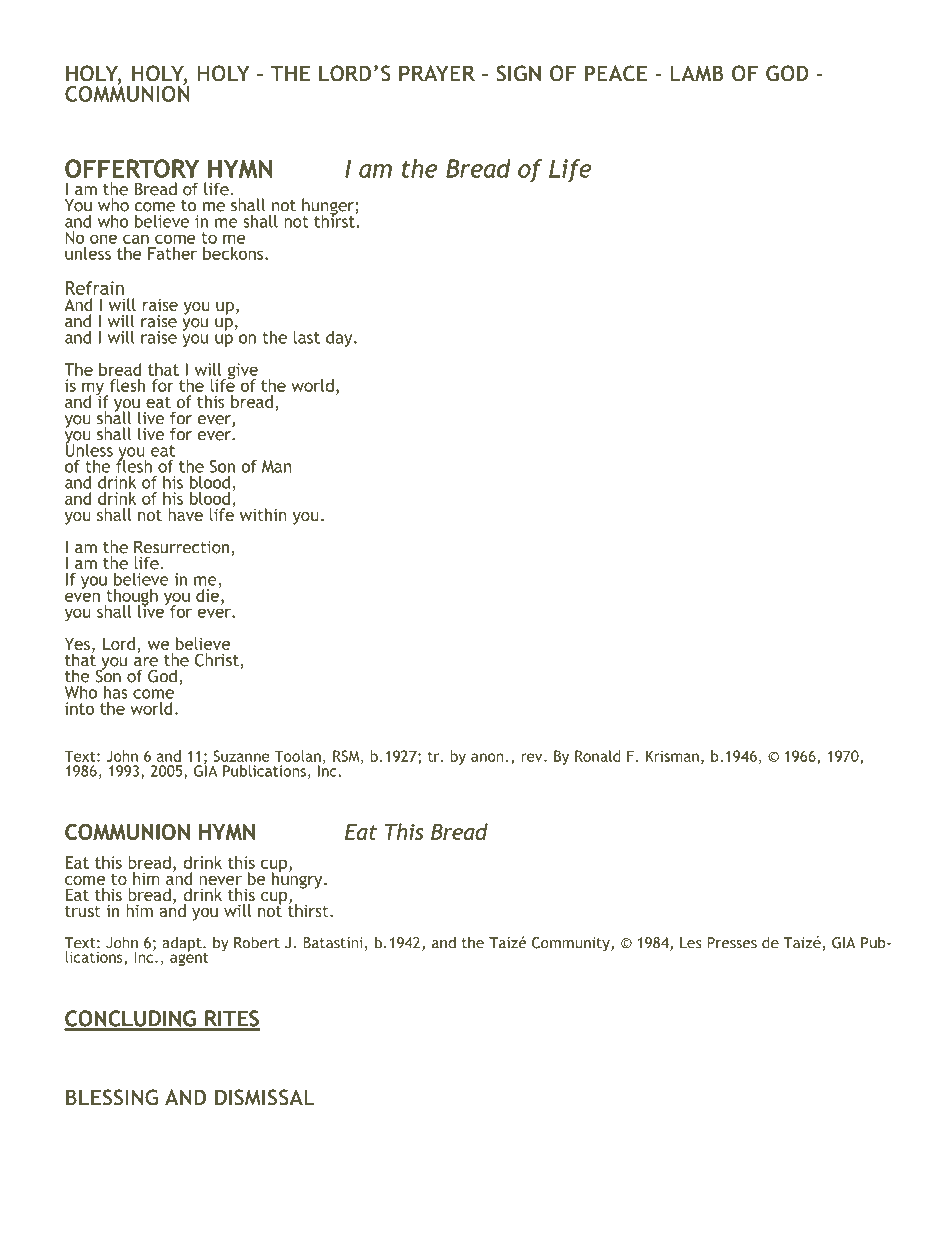  I want to click on PEACE, so click(616, 73).
